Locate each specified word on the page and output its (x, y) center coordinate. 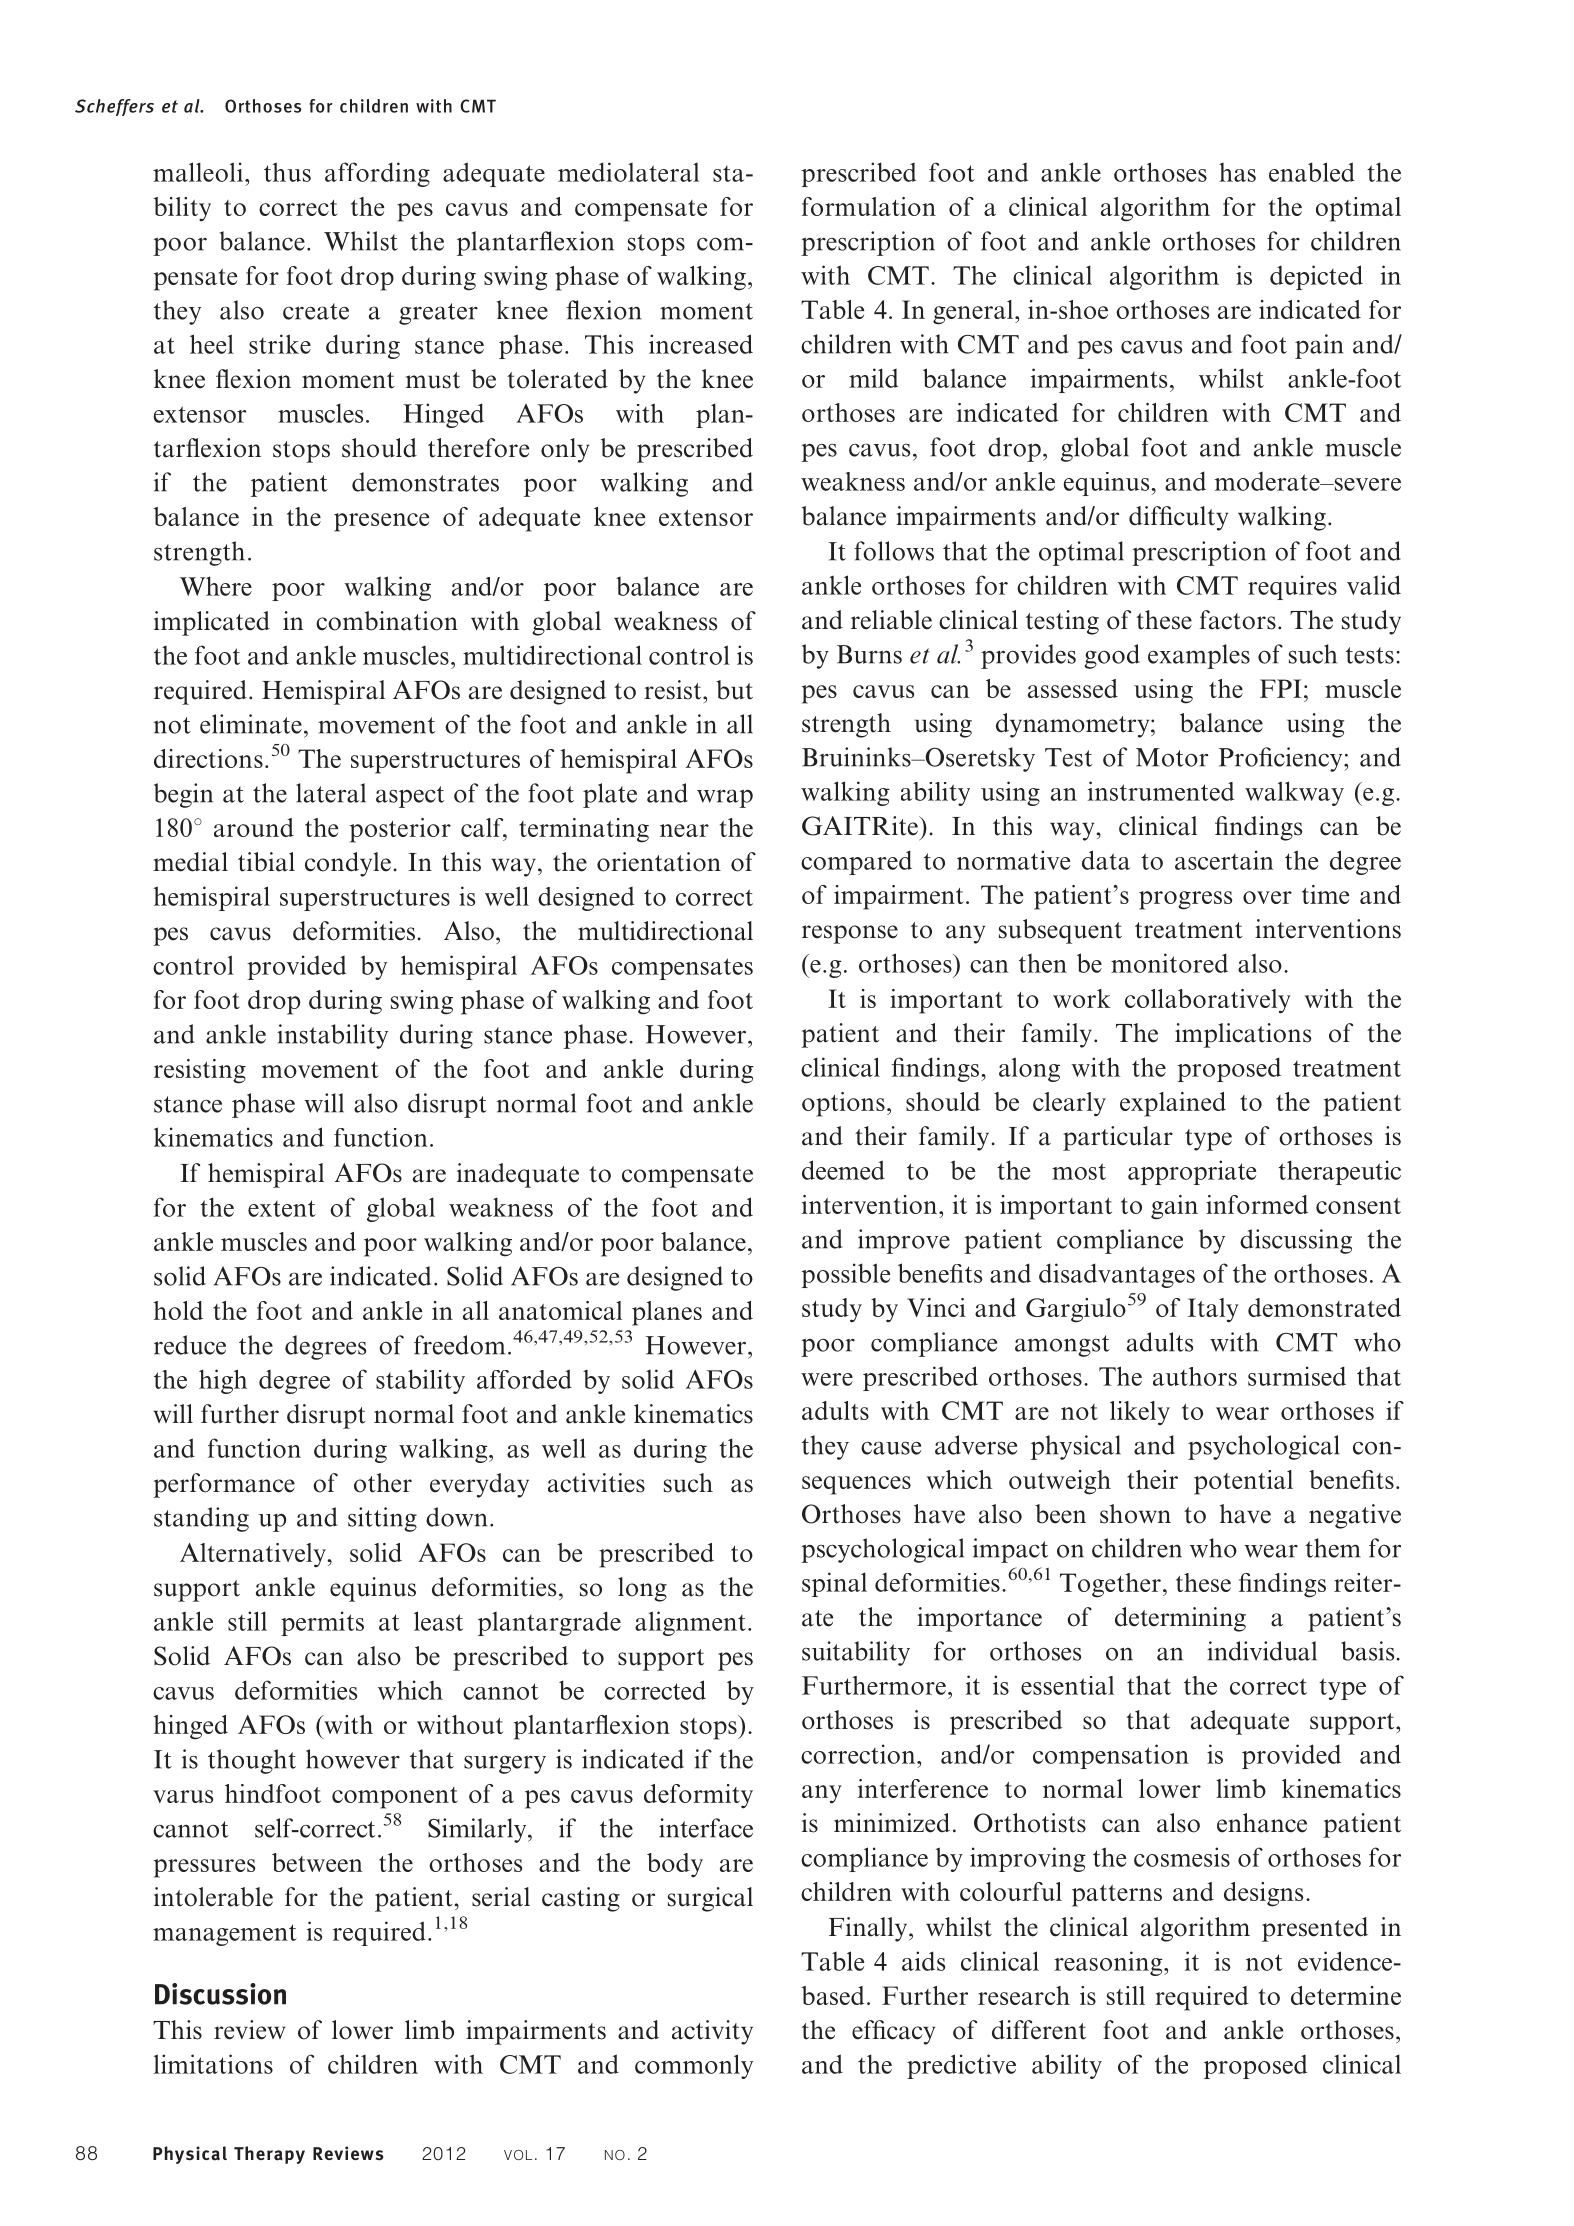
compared (856, 862)
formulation (869, 206)
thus (287, 172)
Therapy (269, 2155)
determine (1346, 1995)
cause (891, 1448)
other (383, 1483)
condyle (348, 864)
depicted (1316, 277)
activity (712, 2032)
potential (1243, 1482)
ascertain (1224, 860)
